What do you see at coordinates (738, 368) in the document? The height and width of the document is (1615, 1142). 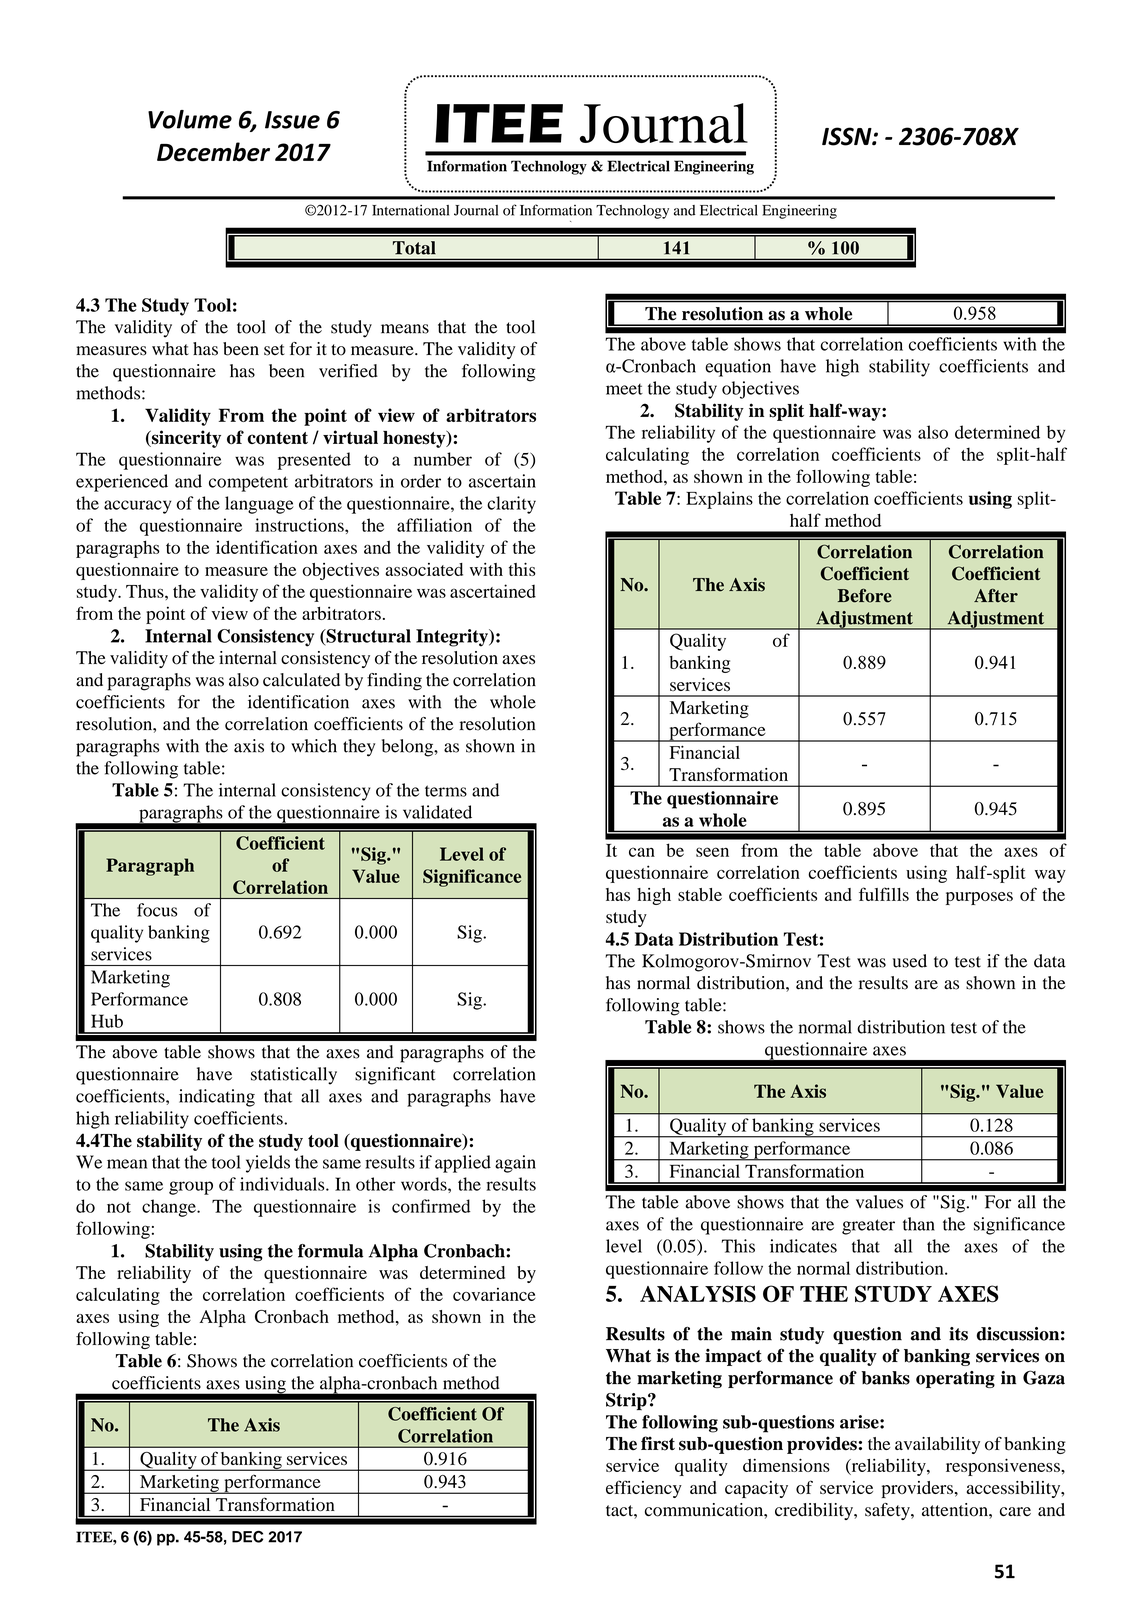 I see `equation` at bounding box center [738, 368].
